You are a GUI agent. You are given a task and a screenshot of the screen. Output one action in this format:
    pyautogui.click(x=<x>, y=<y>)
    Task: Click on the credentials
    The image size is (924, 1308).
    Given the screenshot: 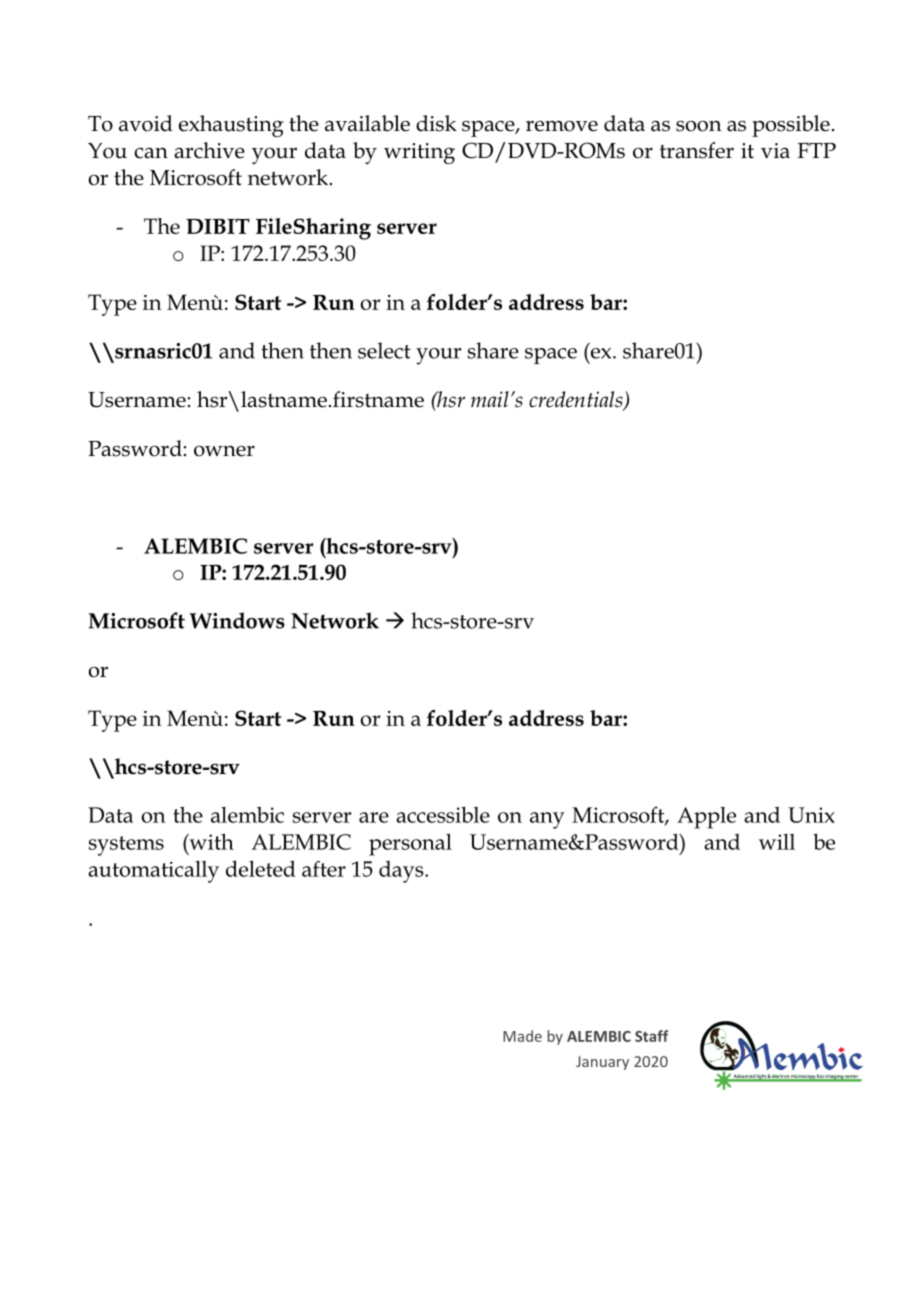 What is the action you would take?
    pyautogui.click(x=577, y=400)
